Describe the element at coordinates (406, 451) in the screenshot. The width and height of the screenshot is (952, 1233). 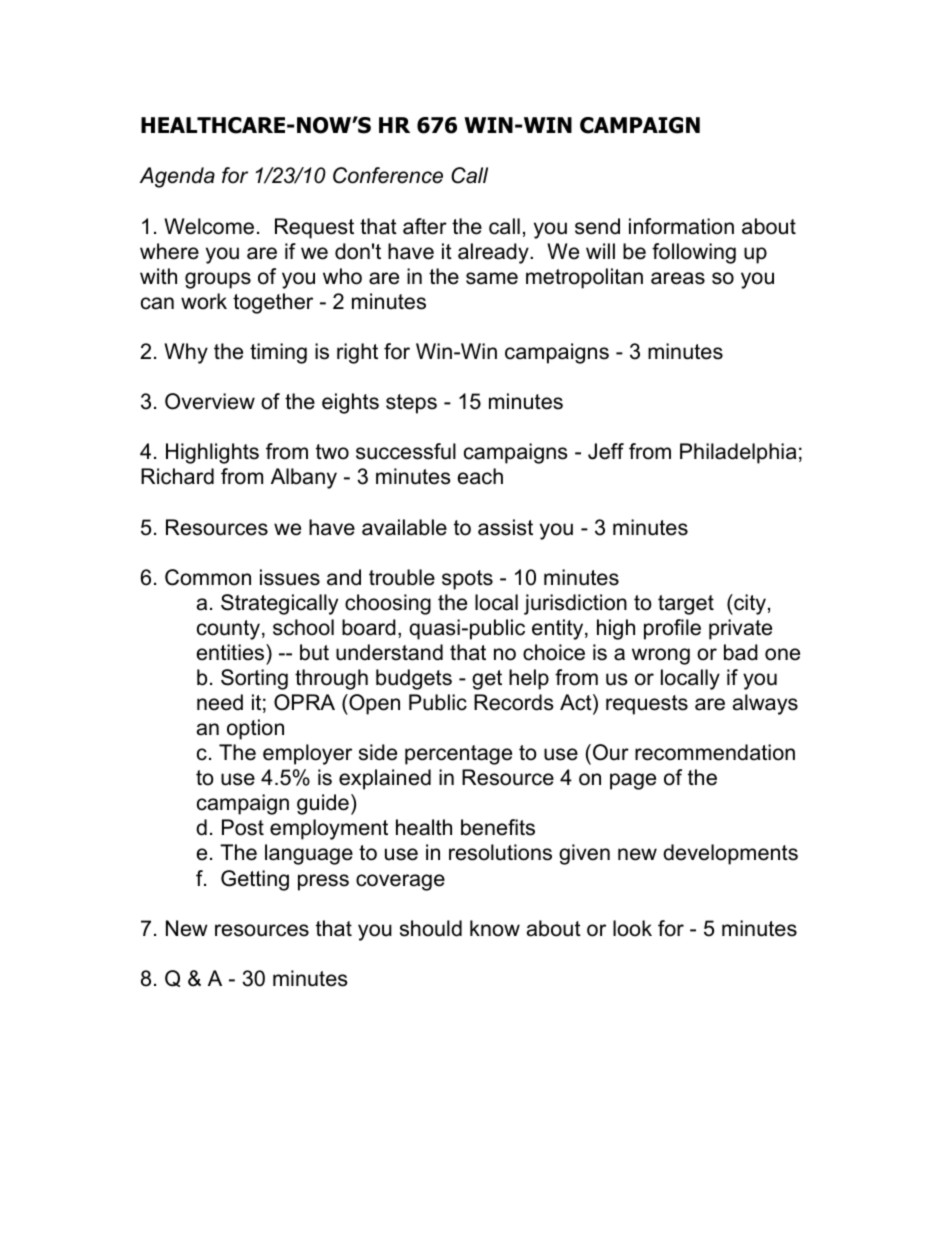
I see `successful` at that location.
